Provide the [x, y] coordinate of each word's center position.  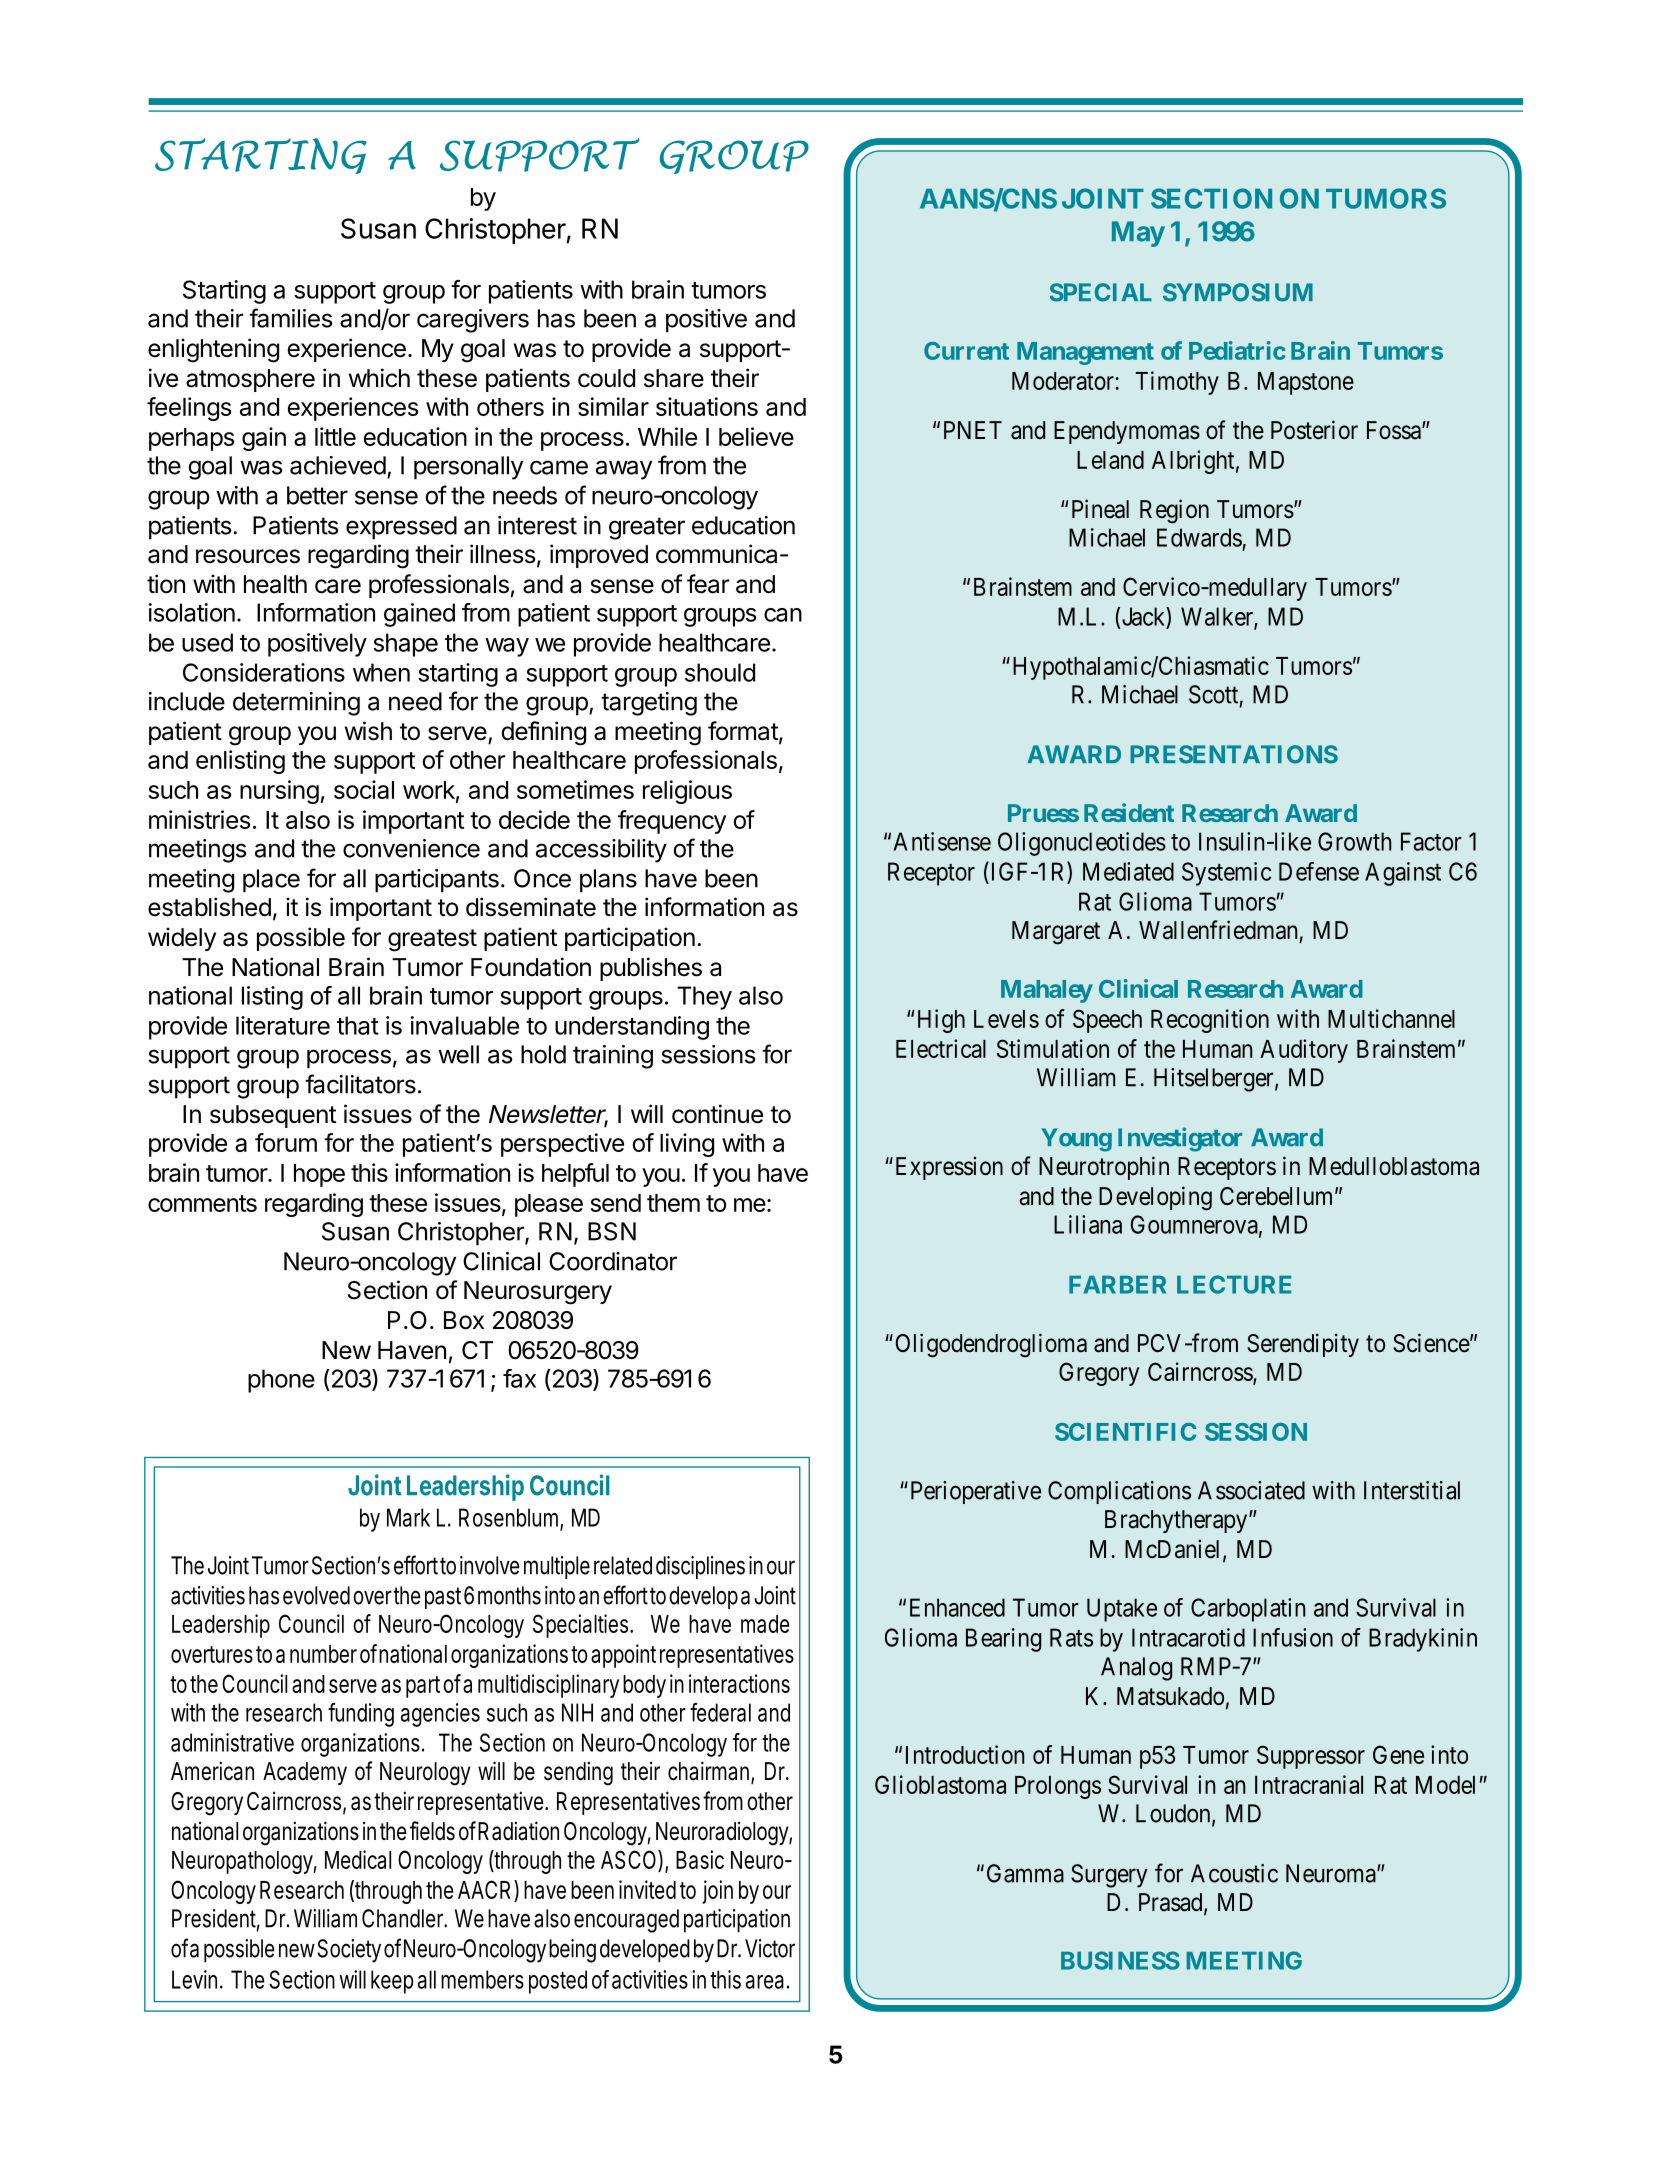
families [290, 318]
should [720, 672]
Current [966, 351]
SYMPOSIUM [1238, 292]
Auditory [1304, 1051]
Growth [1354, 841]
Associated [1251, 1490]
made [765, 1624]
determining [296, 704]
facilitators [360, 1084]
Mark [408, 1517]
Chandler [404, 1918]
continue [717, 1114]
